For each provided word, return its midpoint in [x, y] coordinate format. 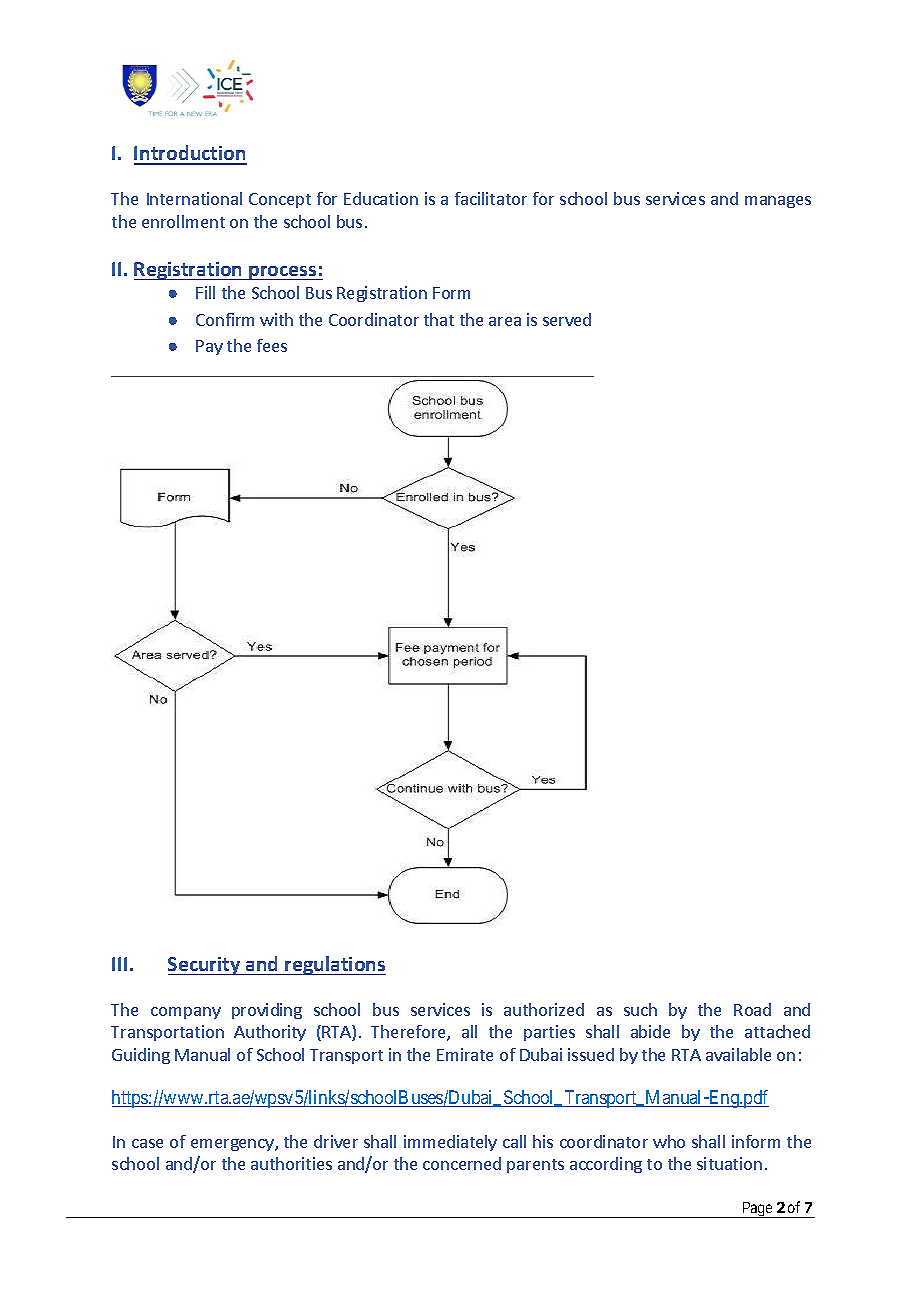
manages [778, 202]
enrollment [183, 221]
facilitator [491, 198]
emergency [233, 1145]
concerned [462, 1163]
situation [729, 1163]
